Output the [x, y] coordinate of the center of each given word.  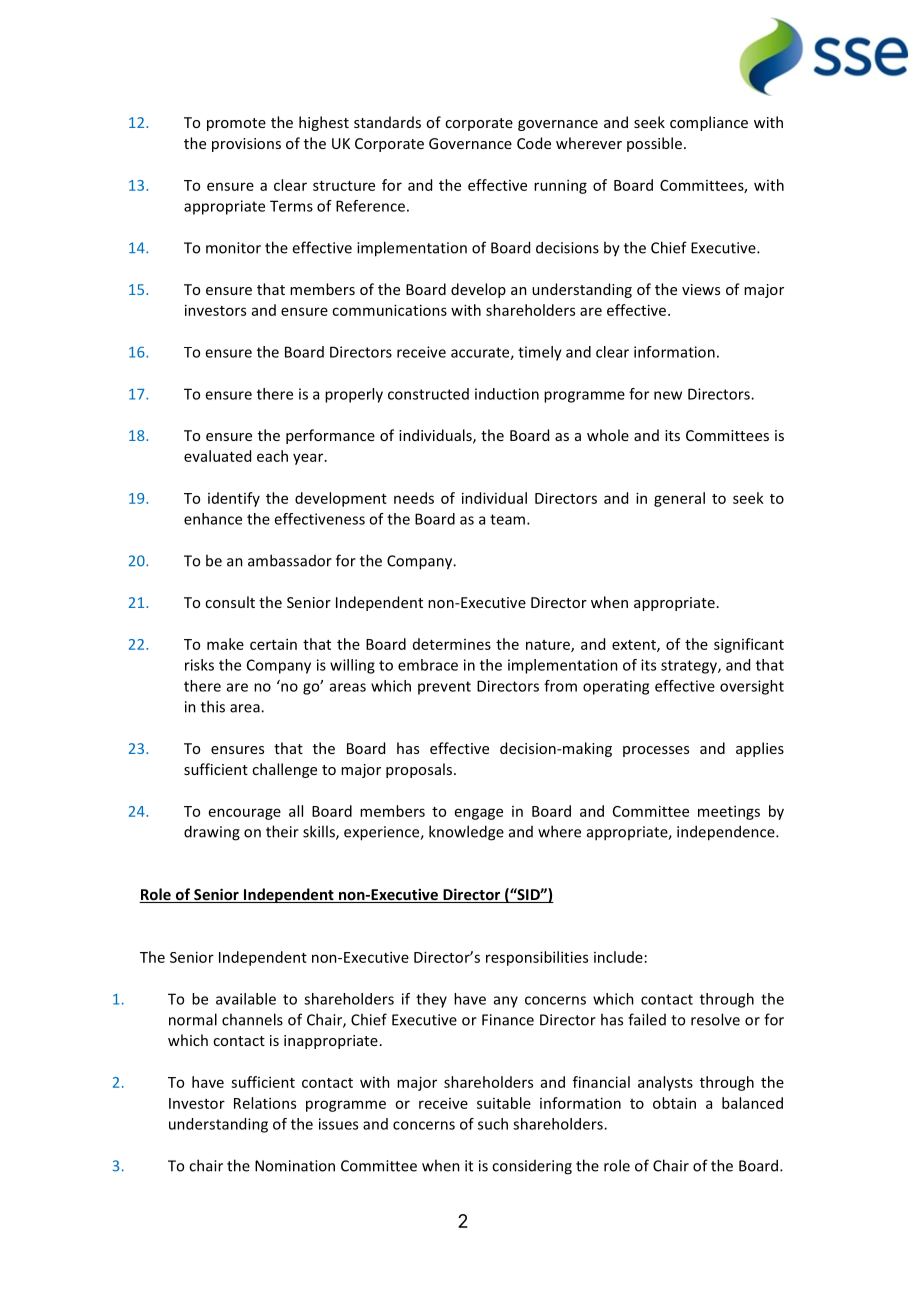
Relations [265, 1103]
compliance [709, 123]
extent [635, 646]
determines [452, 644]
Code [534, 143]
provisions [246, 145]
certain [273, 644]
